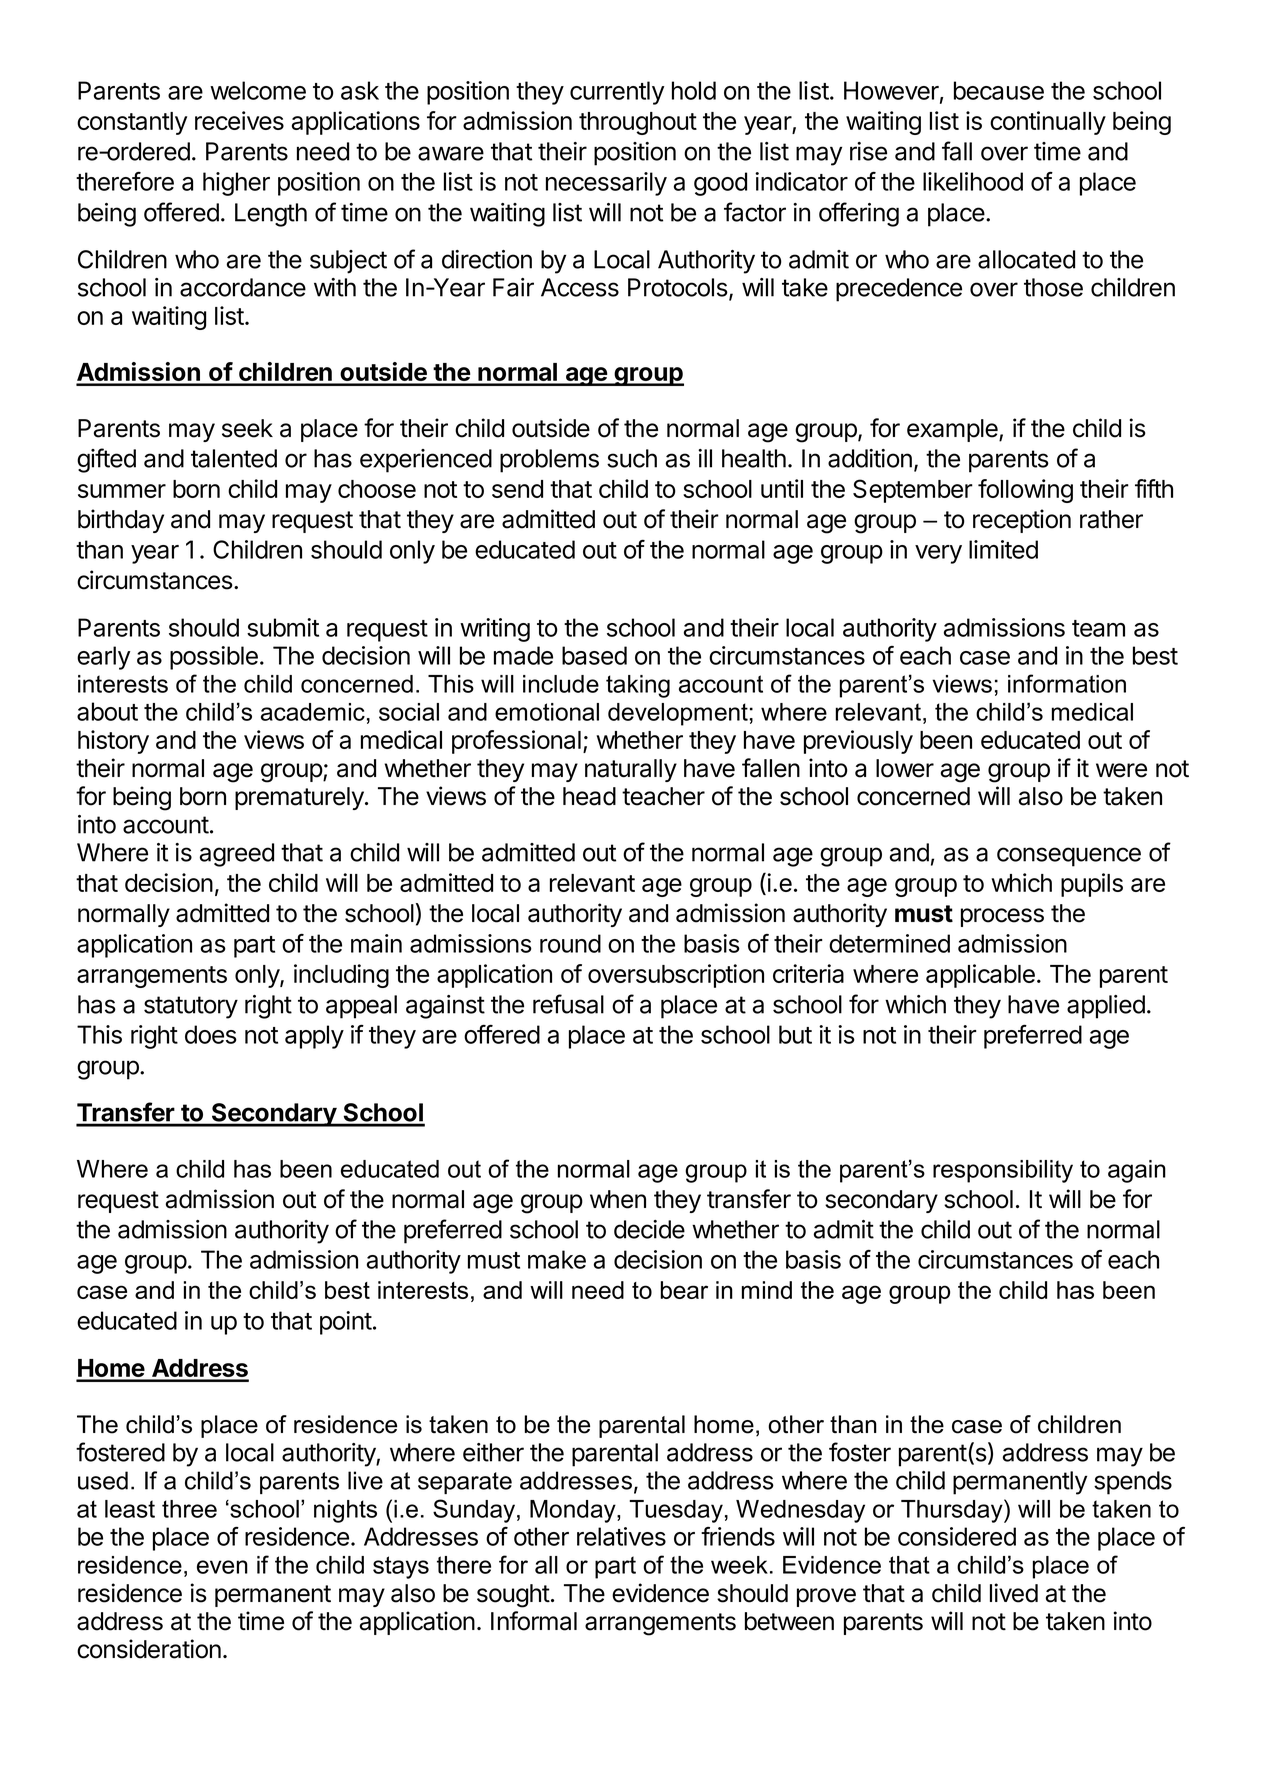  I want to click on continually, so click(1048, 123).
